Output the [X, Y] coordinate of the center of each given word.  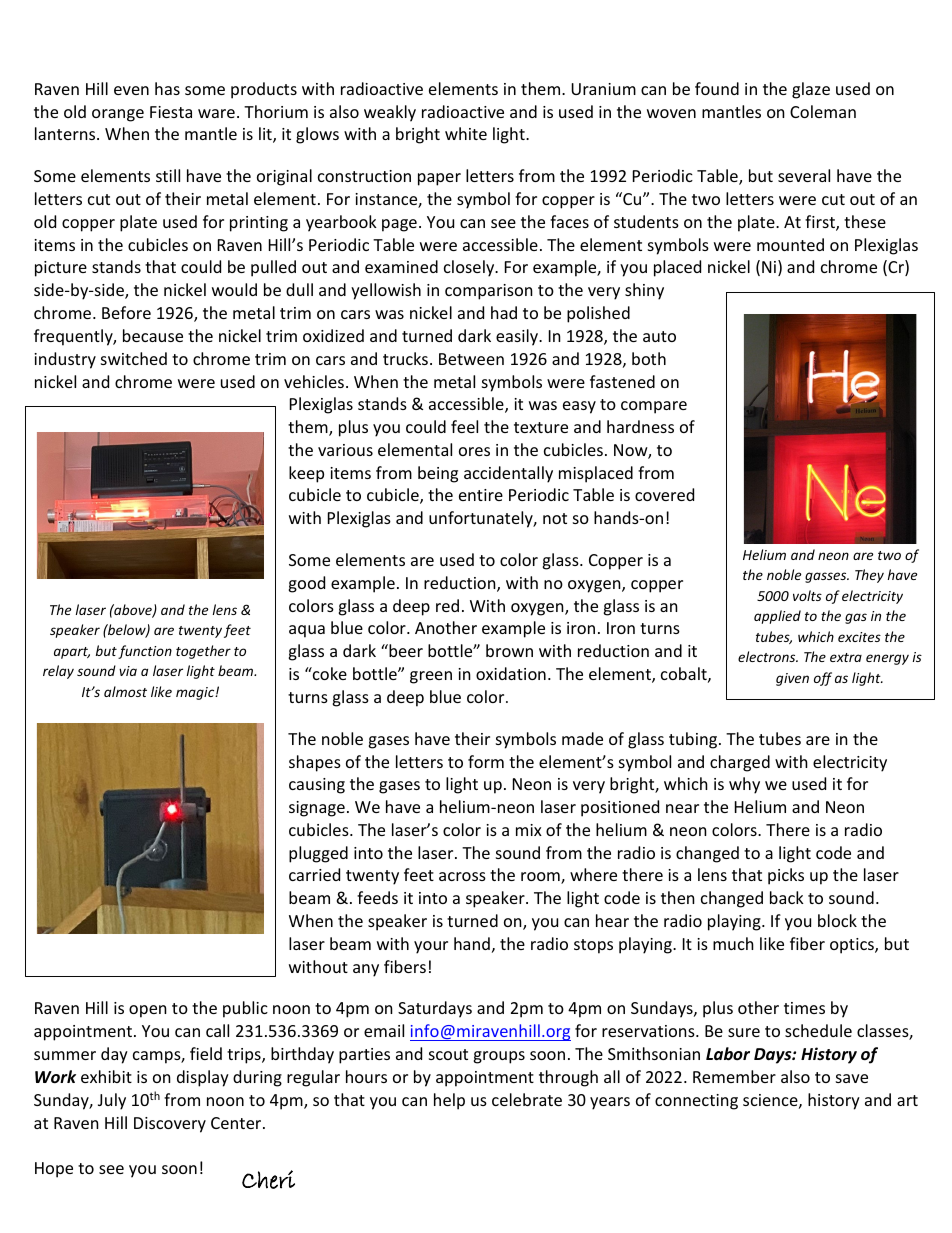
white [466, 133]
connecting [696, 1102]
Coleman [823, 111]
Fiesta [171, 112]
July [112, 1101]
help [449, 1101]
